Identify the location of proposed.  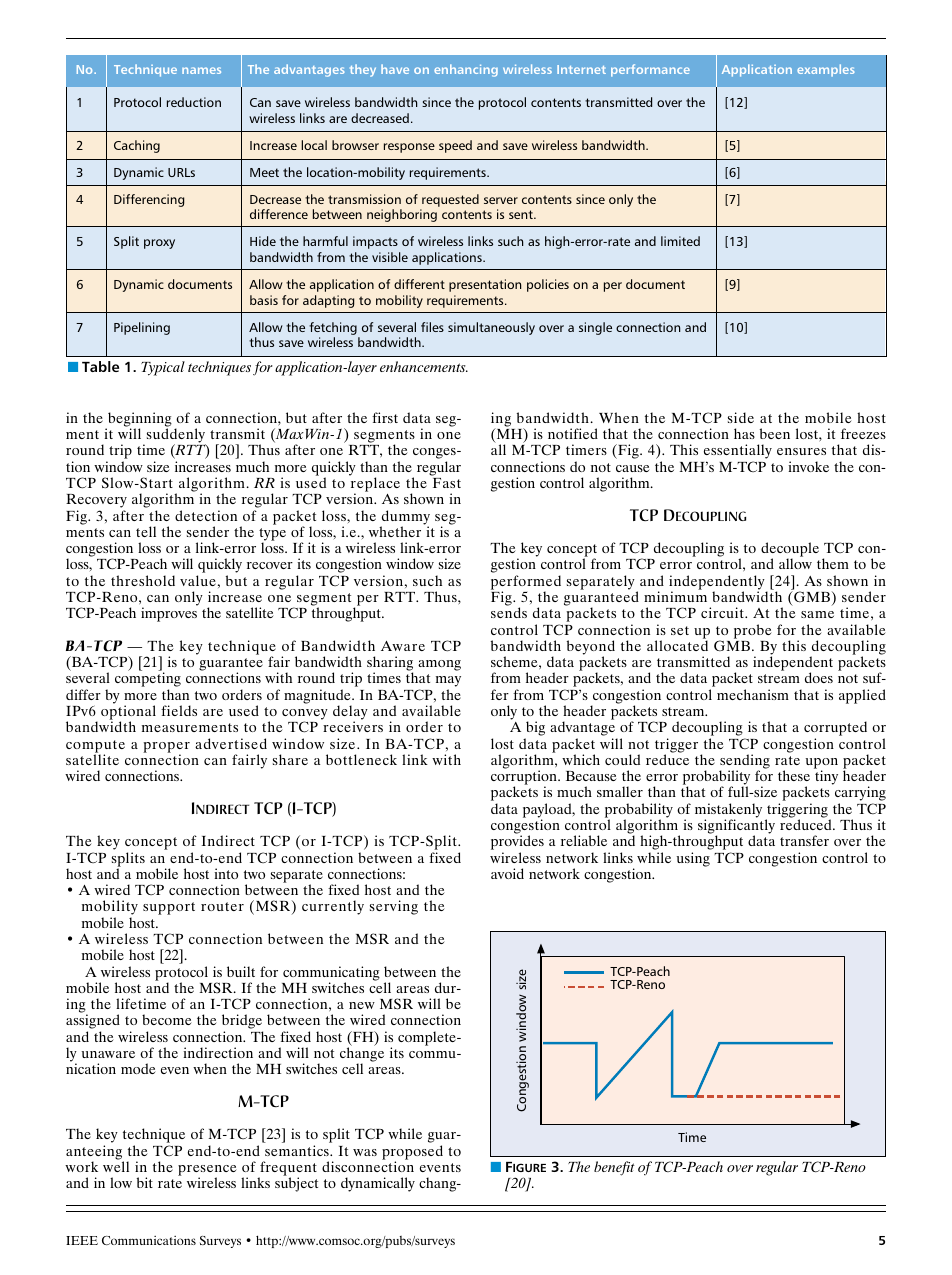
(412, 1153).
